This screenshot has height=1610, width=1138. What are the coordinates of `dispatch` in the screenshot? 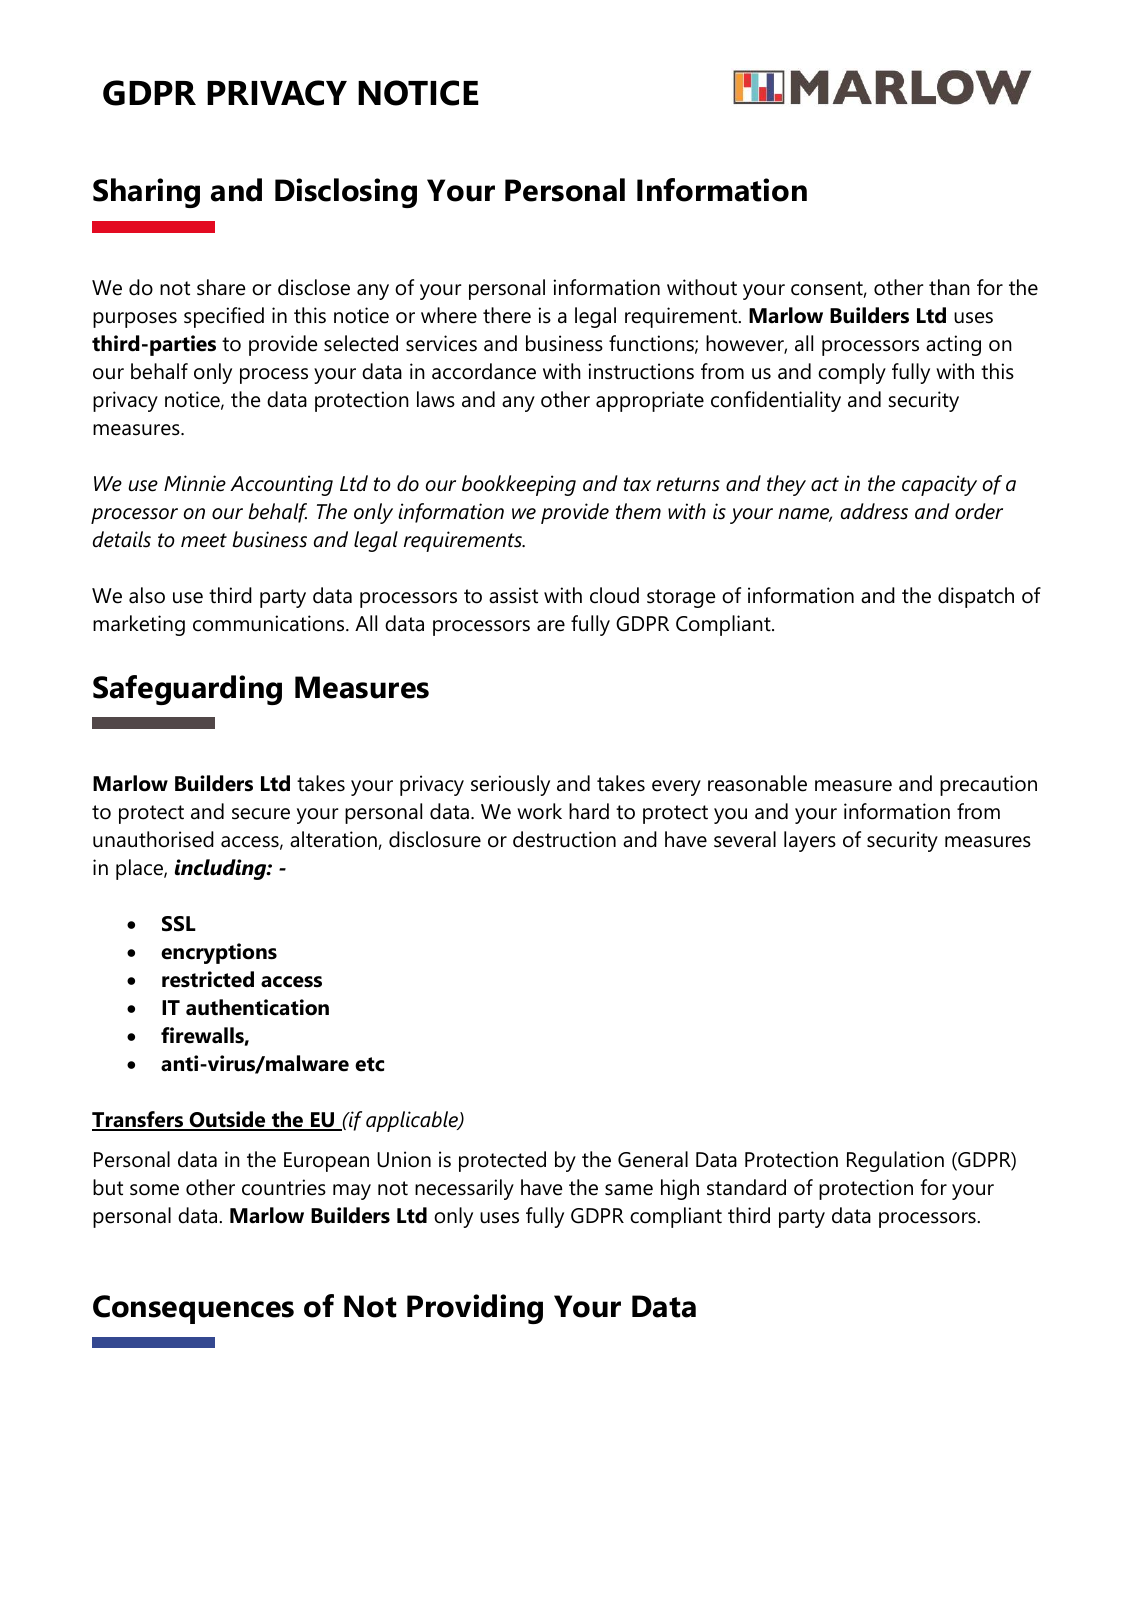 It's located at (976, 597).
